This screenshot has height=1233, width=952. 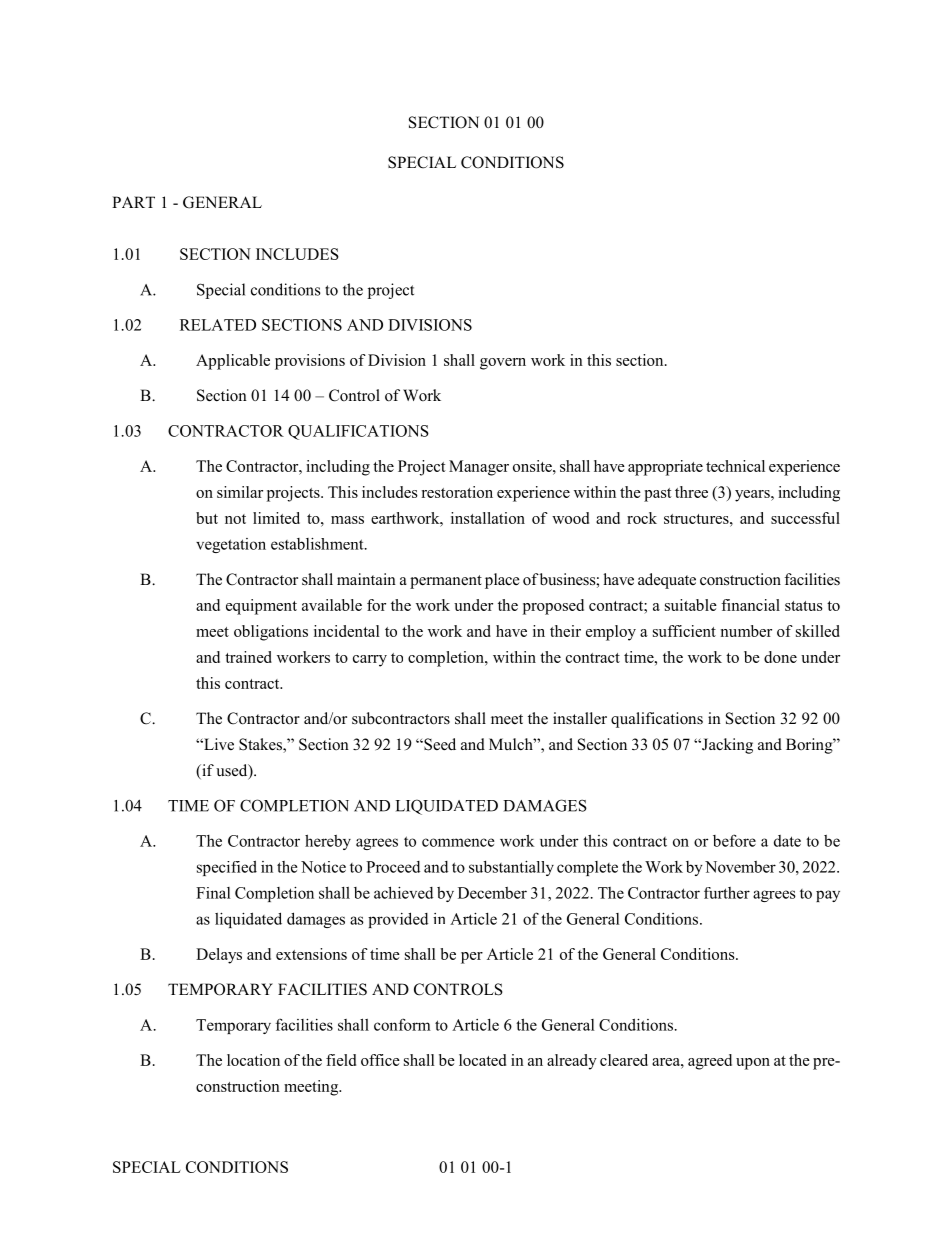 I want to click on PART, so click(x=133, y=202).
